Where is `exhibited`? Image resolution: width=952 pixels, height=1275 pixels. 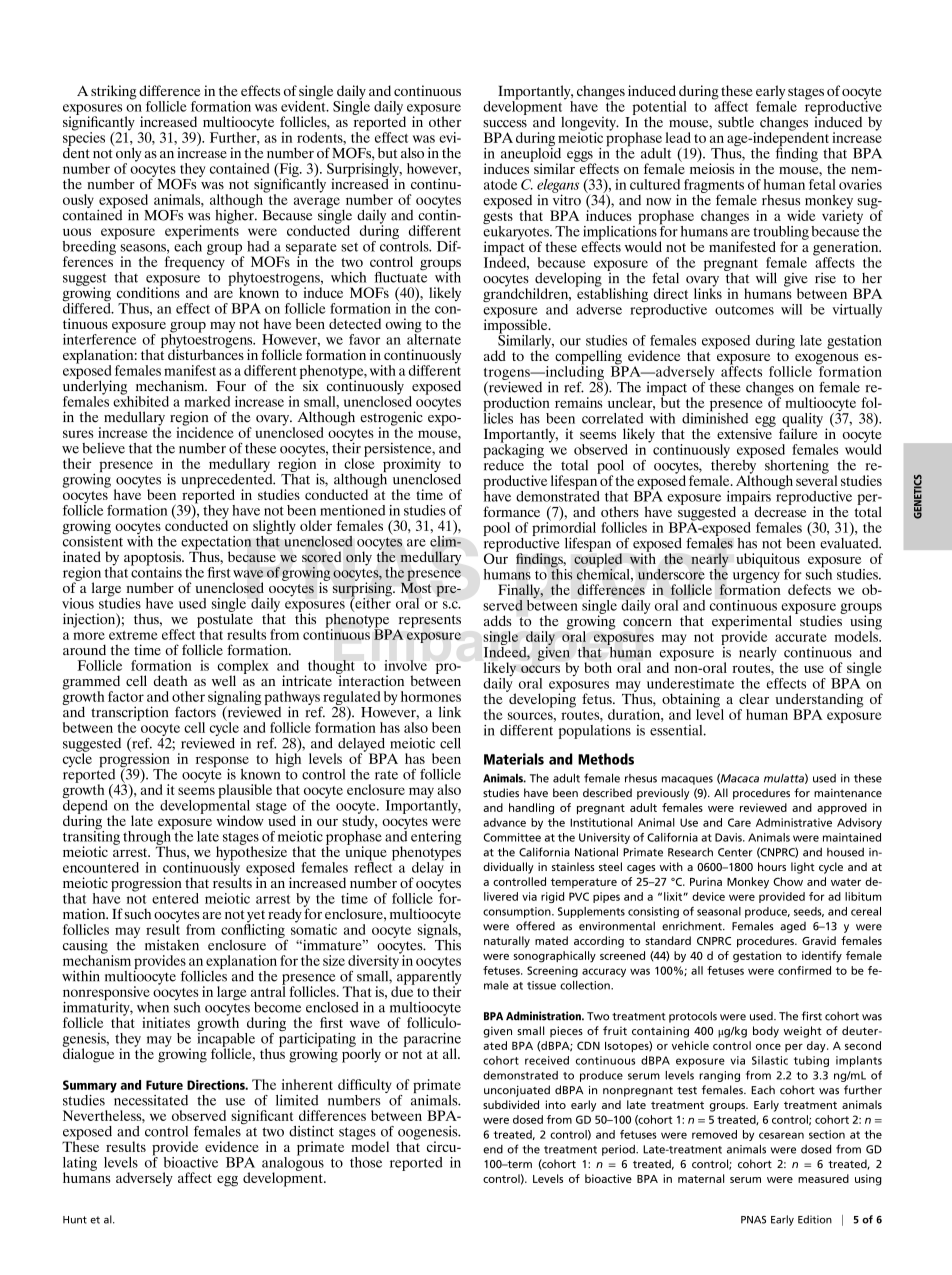
exhibited is located at coordinates (141, 400).
